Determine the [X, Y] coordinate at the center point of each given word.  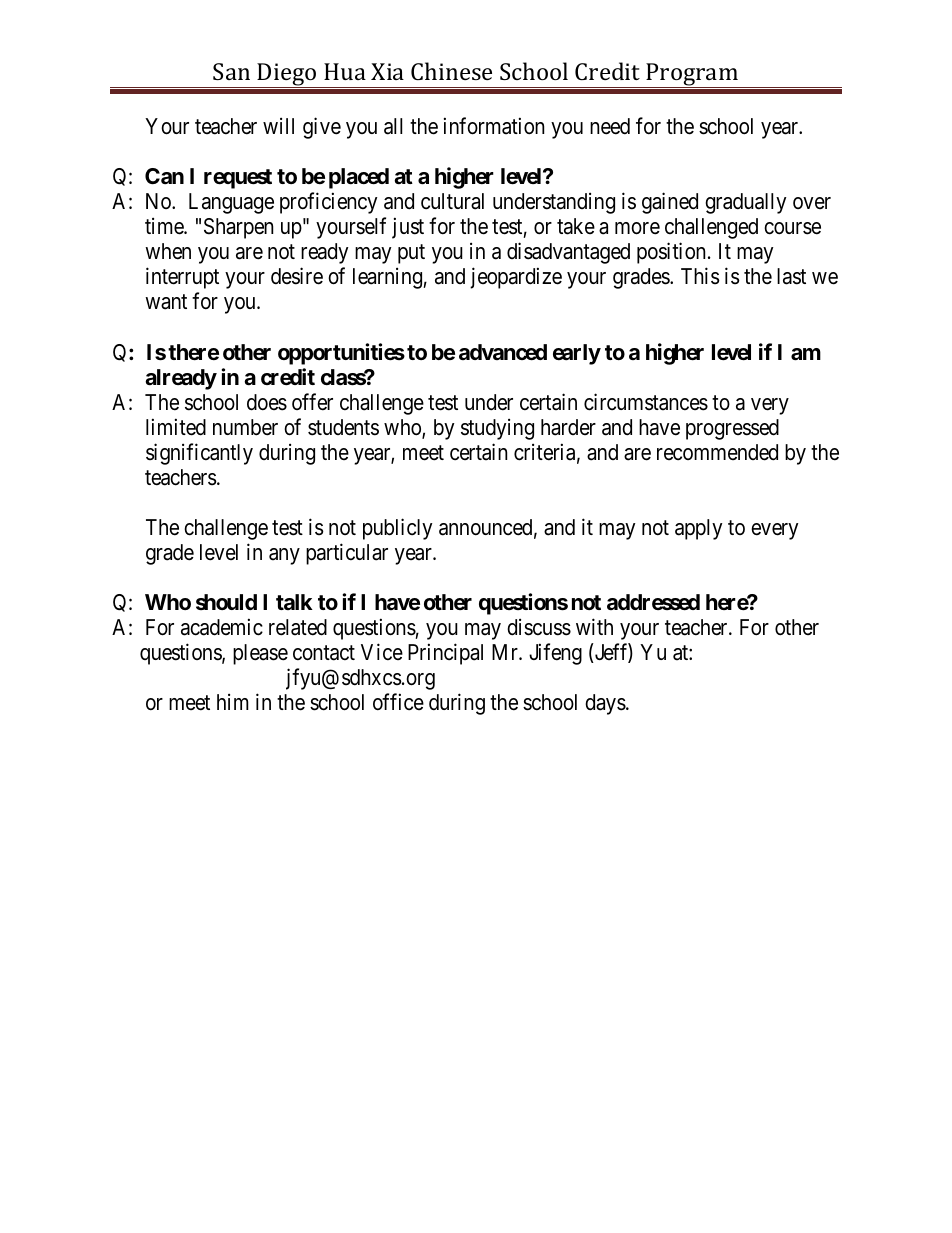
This [700, 276]
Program [692, 75]
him [233, 702]
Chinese [451, 71]
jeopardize [516, 278]
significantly [199, 454]
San [231, 71]
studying [497, 429]
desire [297, 276]
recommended [717, 452]
